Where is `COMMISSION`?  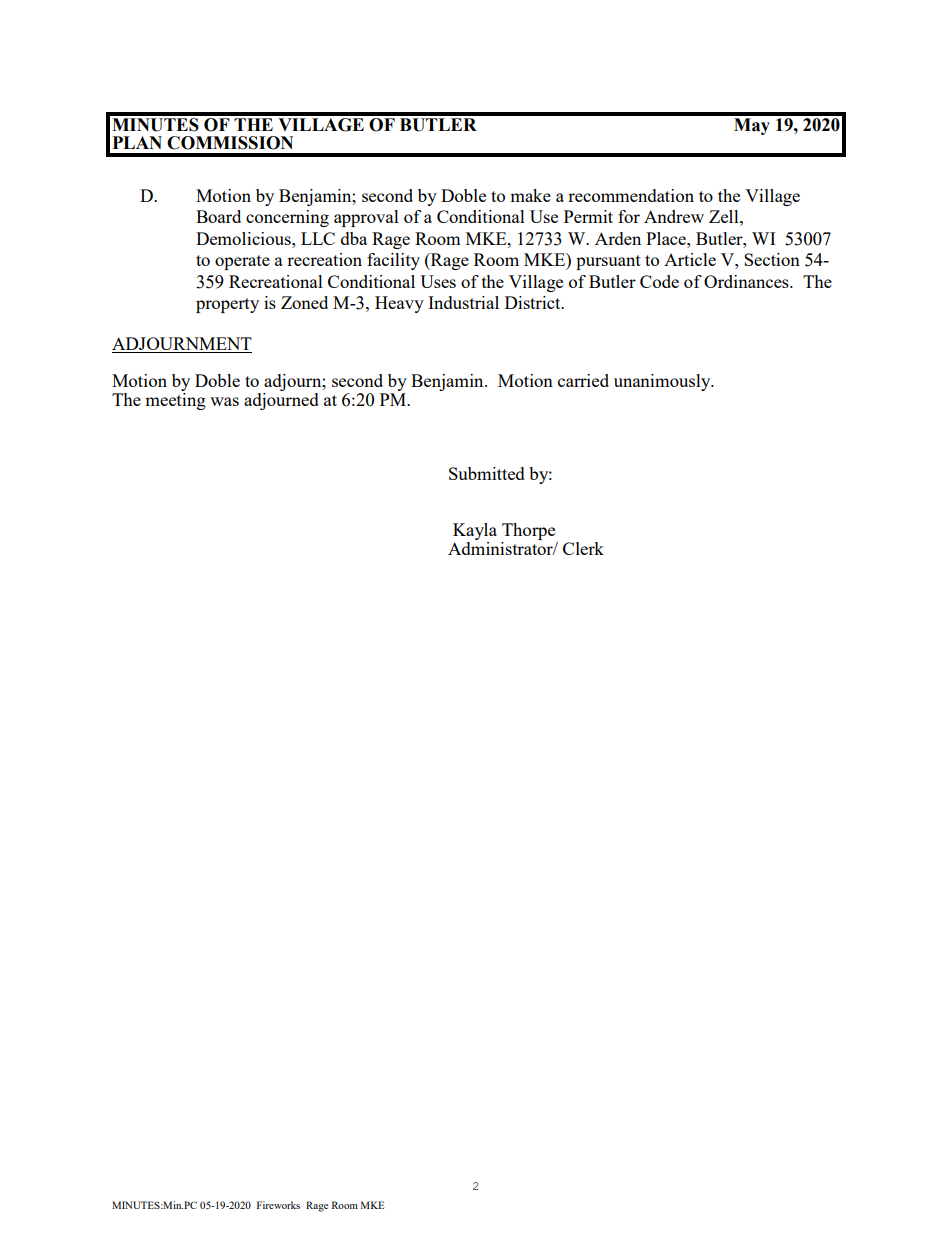
COMMISSION is located at coordinates (230, 143).
